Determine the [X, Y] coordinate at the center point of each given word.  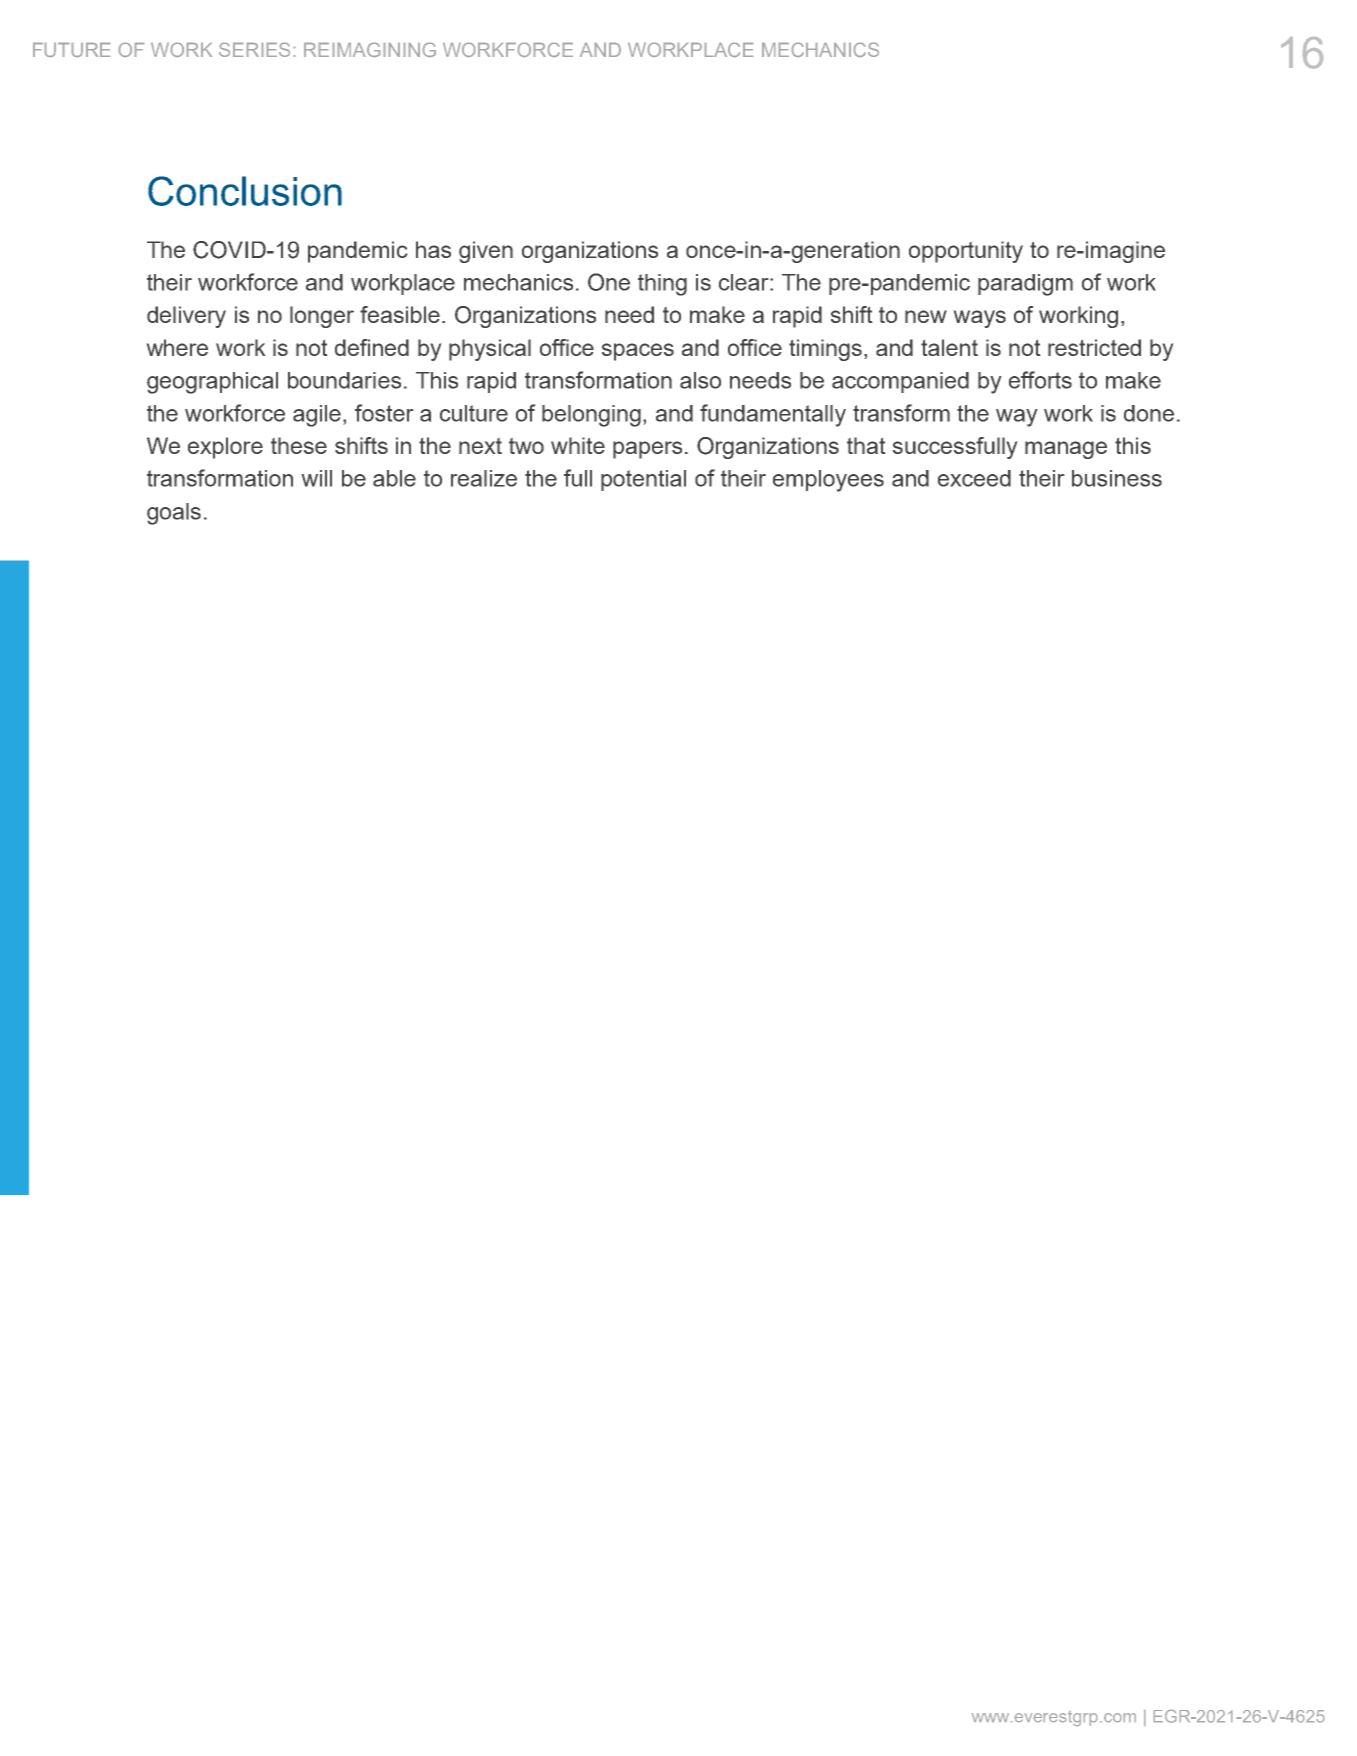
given [486, 252]
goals [174, 514]
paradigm [1025, 285]
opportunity [966, 252]
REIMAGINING [370, 50]
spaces [638, 352]
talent [949, 347]
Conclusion [245, 191]
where [177, 347]
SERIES [254, 50]
